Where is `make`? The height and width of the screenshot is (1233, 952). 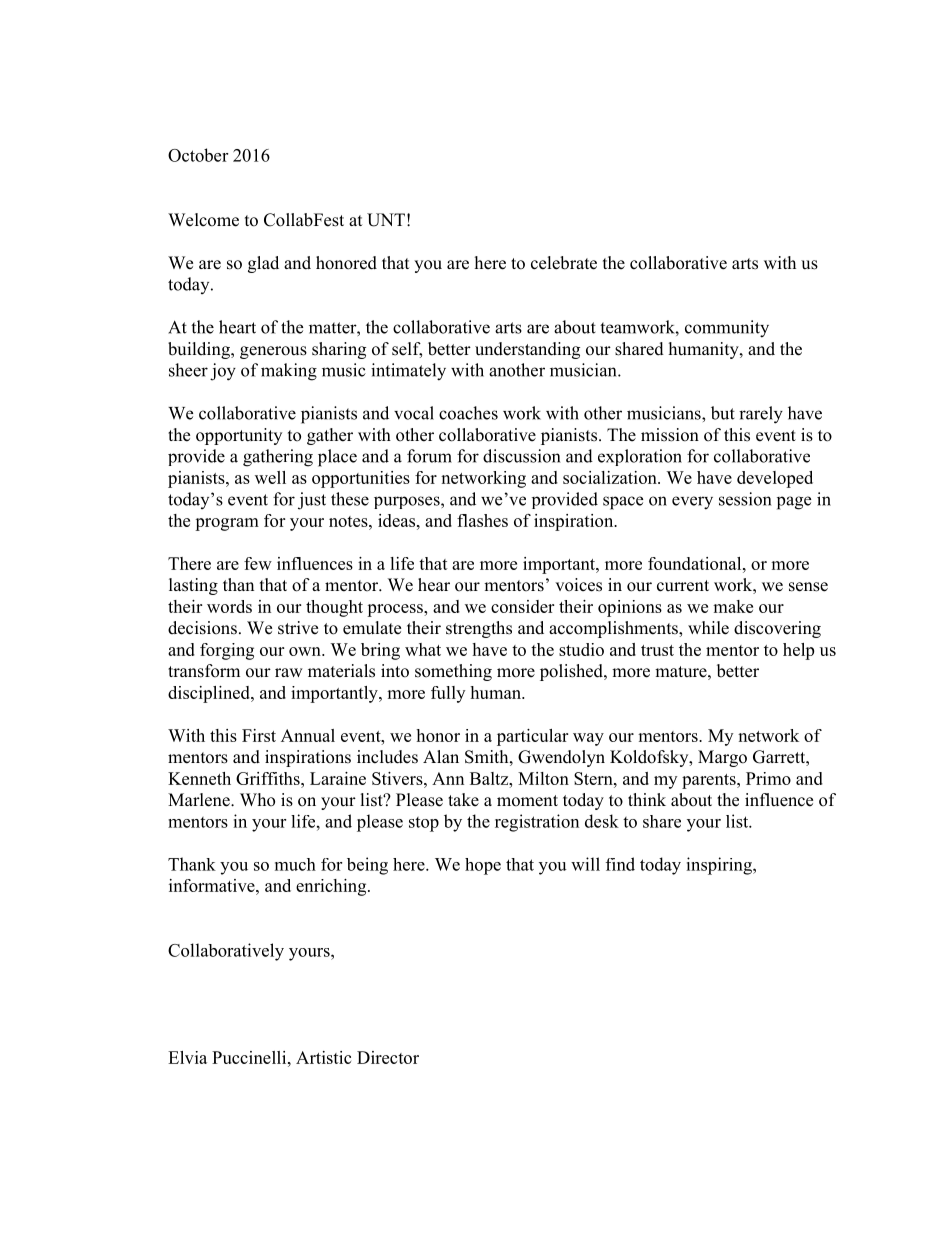
make is located at coordinates (733, 606).
